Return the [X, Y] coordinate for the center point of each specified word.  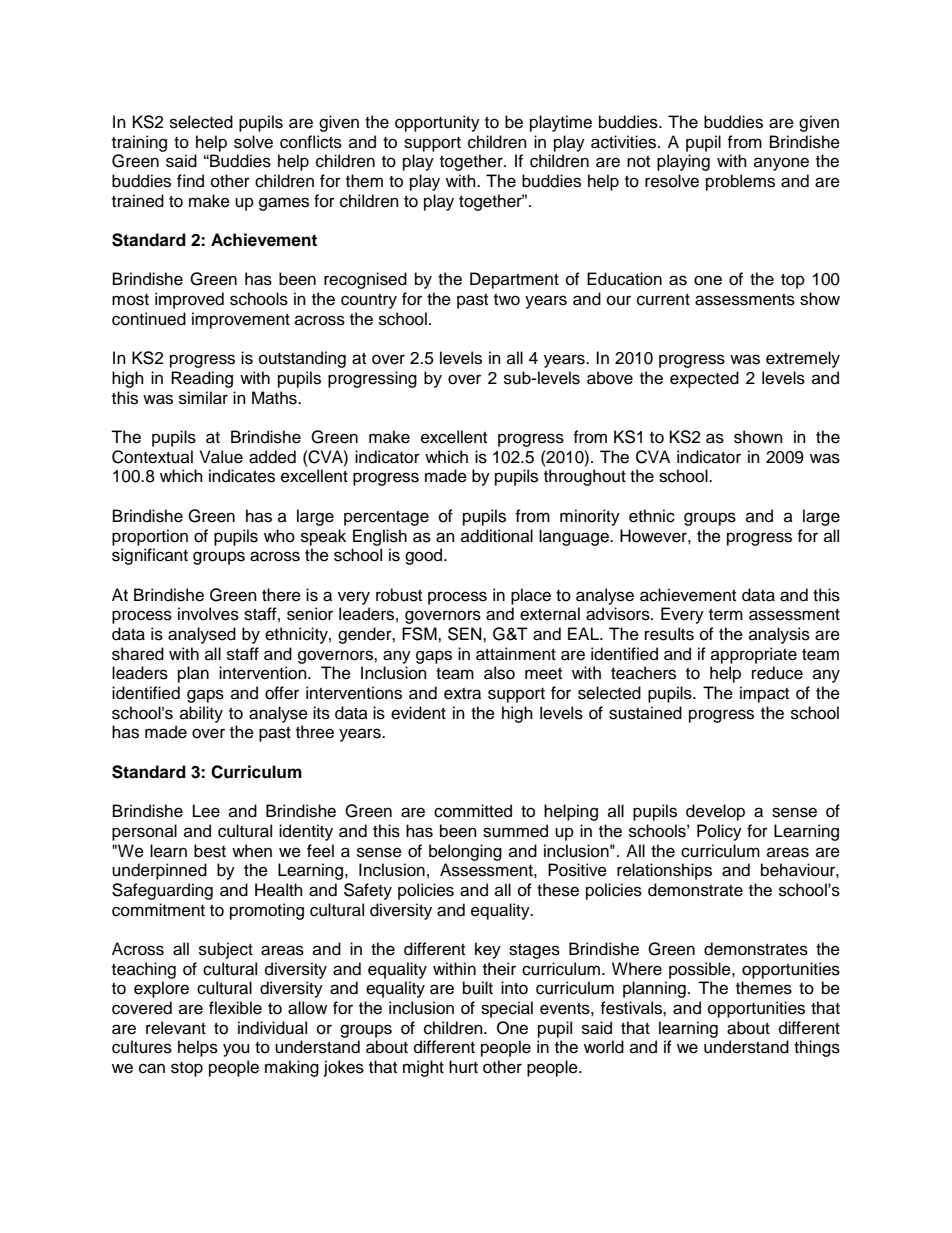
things [817, 1048]
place [531, 596]
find [190, 181]
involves [208, 614]
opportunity [437, 123]
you [236, 1050]
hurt [463, 1067]
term [726, 615]
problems [740, 182]
